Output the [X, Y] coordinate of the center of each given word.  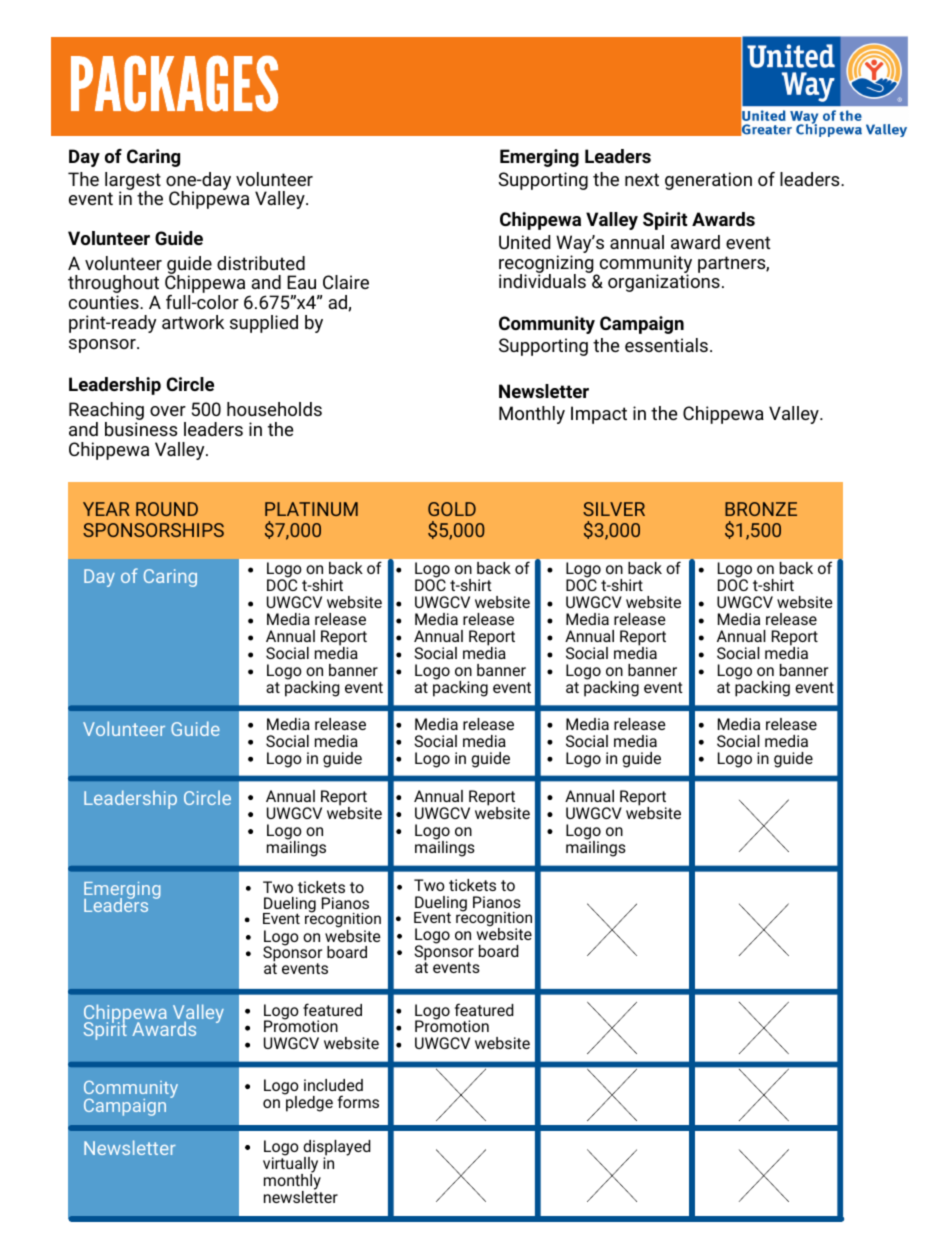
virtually [290, 1164]
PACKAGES [174, 83]
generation [708, 181]
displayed [337, 1149]
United [524, 242]
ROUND [167, 509]
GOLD [452, 509]
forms [358, 1101]
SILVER [614, 509]
